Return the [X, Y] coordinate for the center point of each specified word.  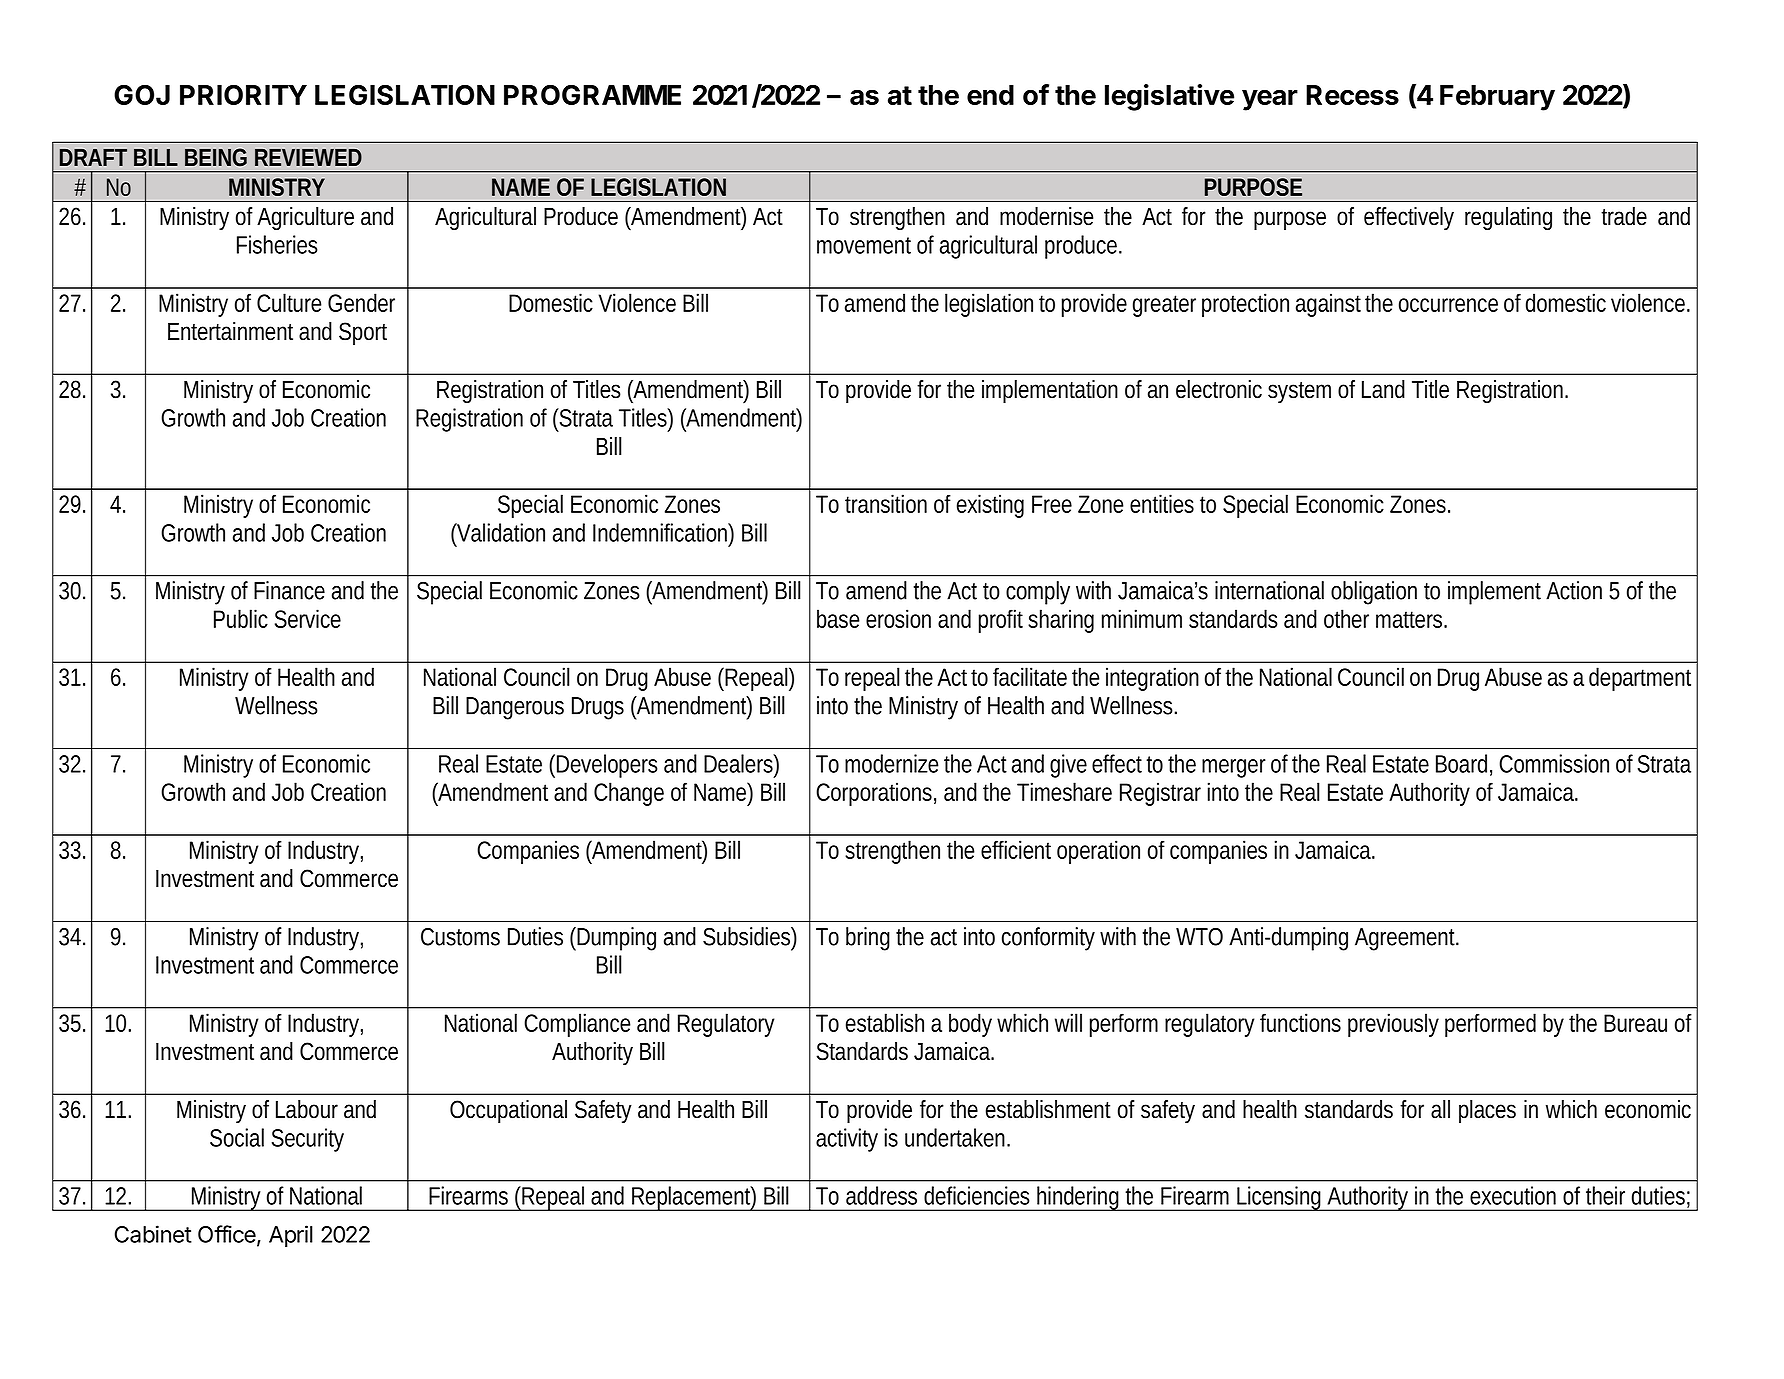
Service [308, 618]
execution [1513, 1195]
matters [1410, 619]
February [1497, 98]
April [291, 1236]
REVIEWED [308, 157]
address [881, 1195]
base [838, 618]
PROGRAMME [592, 94]
